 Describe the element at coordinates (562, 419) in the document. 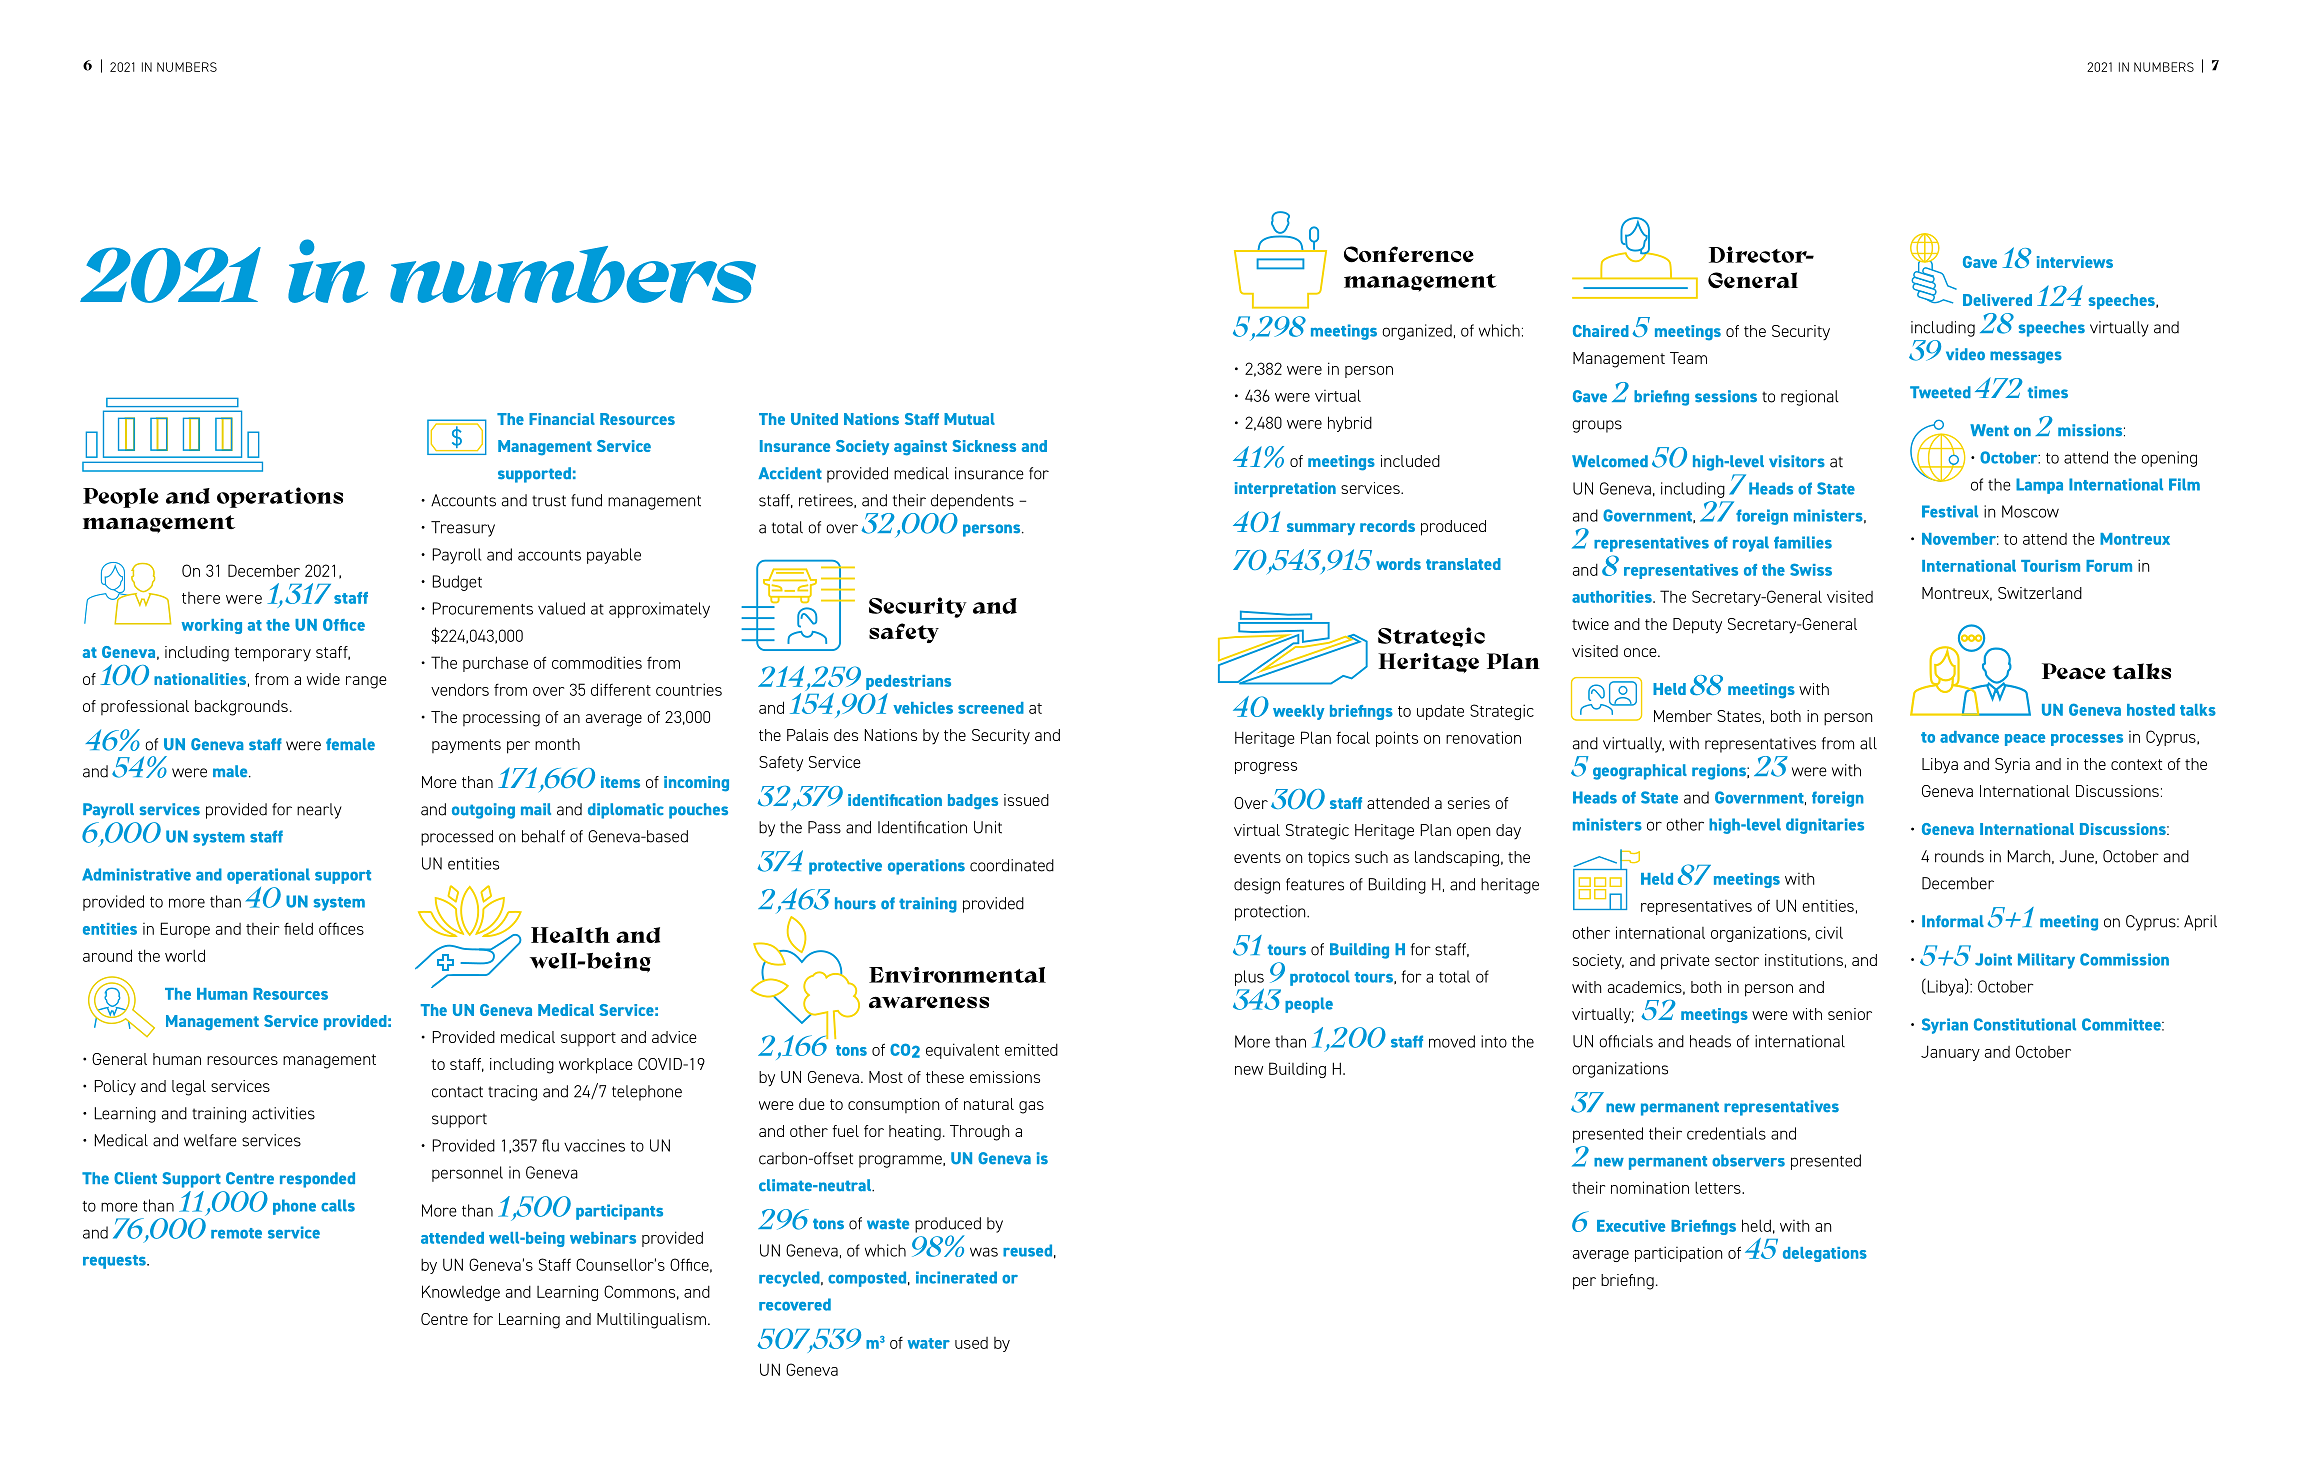

I see `Financial` at that location.
